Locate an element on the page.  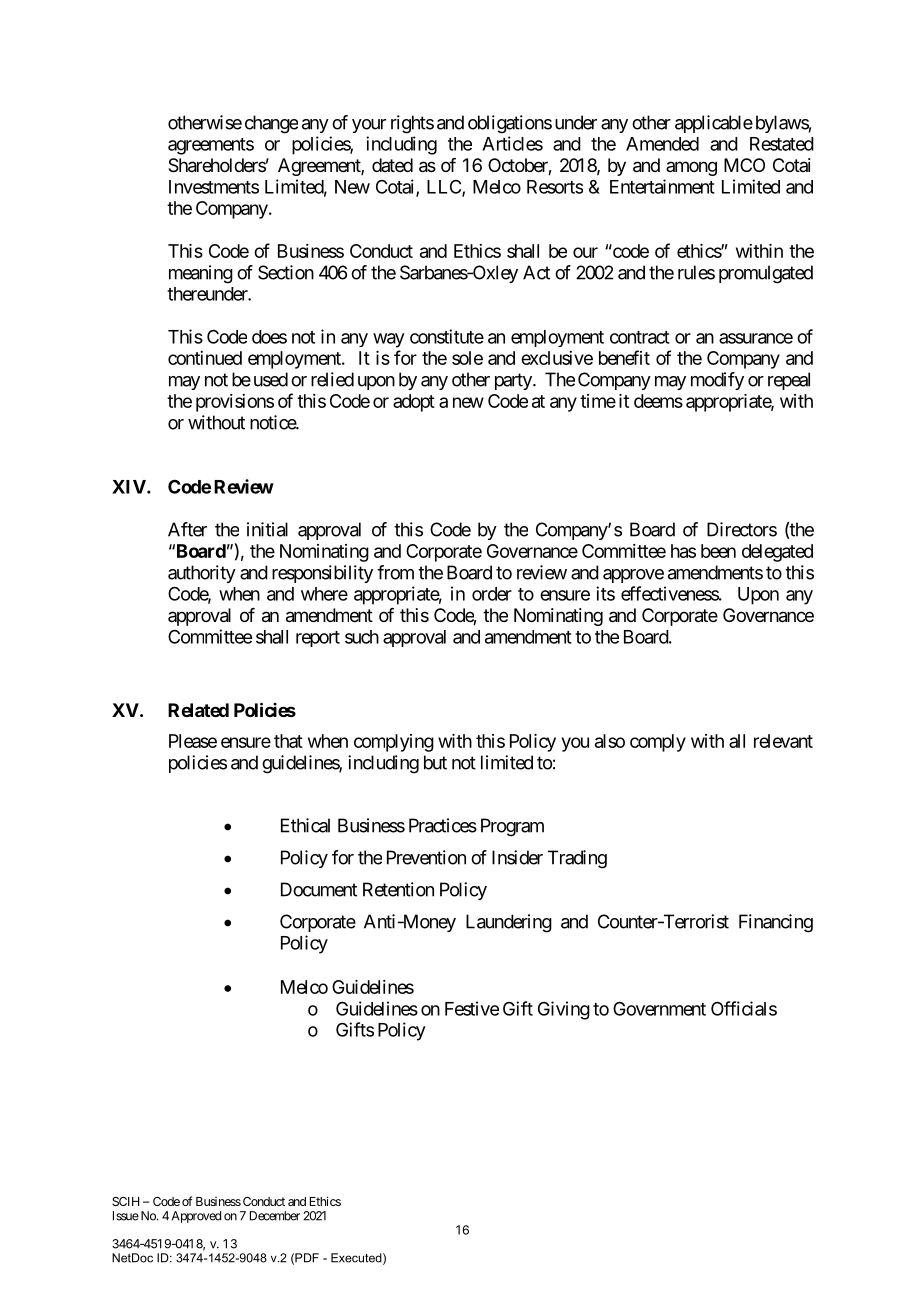
Ethical is located at coordinates (305, 825).
